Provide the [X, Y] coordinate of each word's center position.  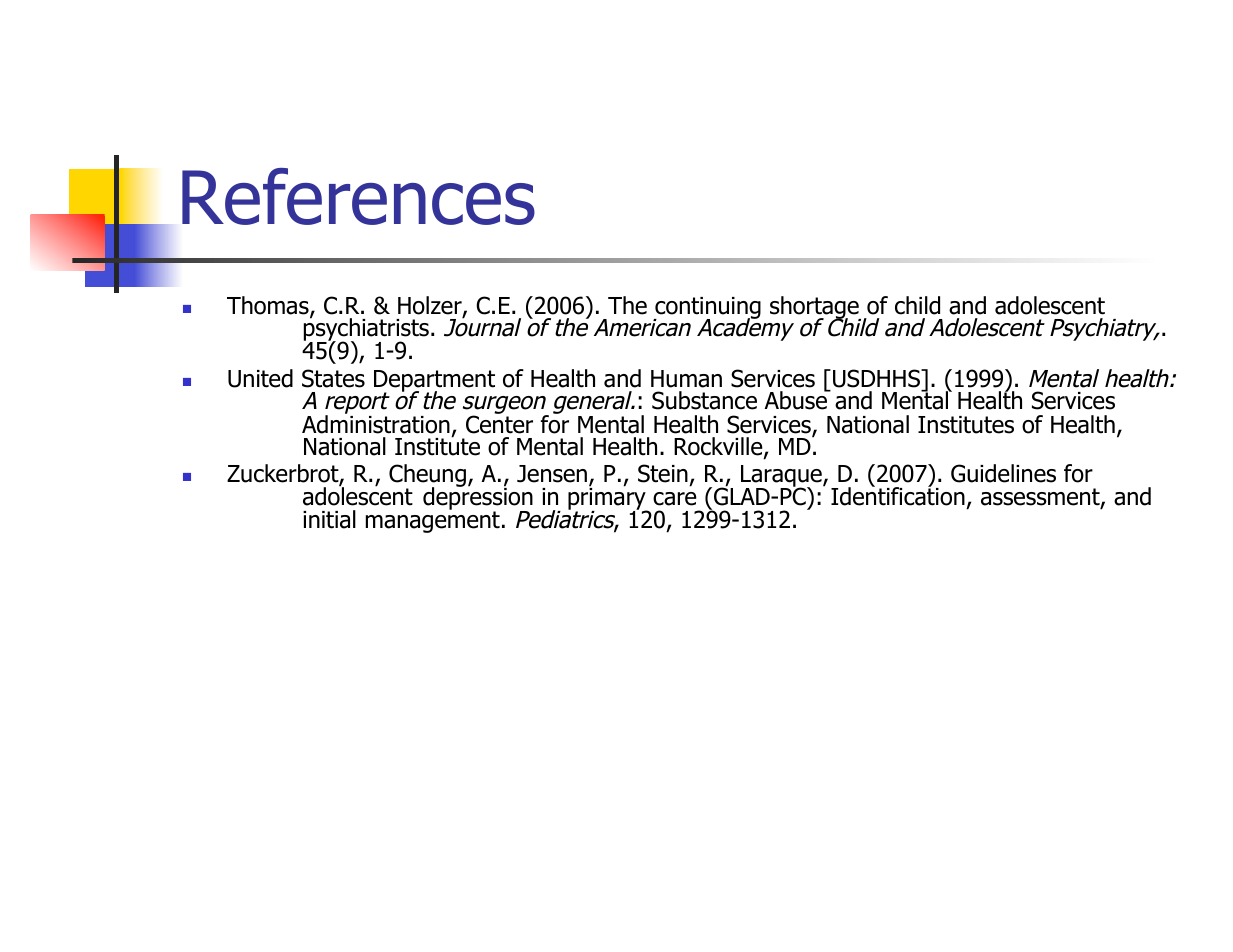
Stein [663, 473]
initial [329, 519]
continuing [707, 309]
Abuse [797, 400]
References [358, 196]
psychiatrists [366, 330]
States [333, 378]
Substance [704, 400]
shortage [815, 309]
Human [686, 379]
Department [434, 382]
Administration [376, 423]
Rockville [719, 447]
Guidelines [1003, 473]
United [260, 378]
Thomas [269, 306]
